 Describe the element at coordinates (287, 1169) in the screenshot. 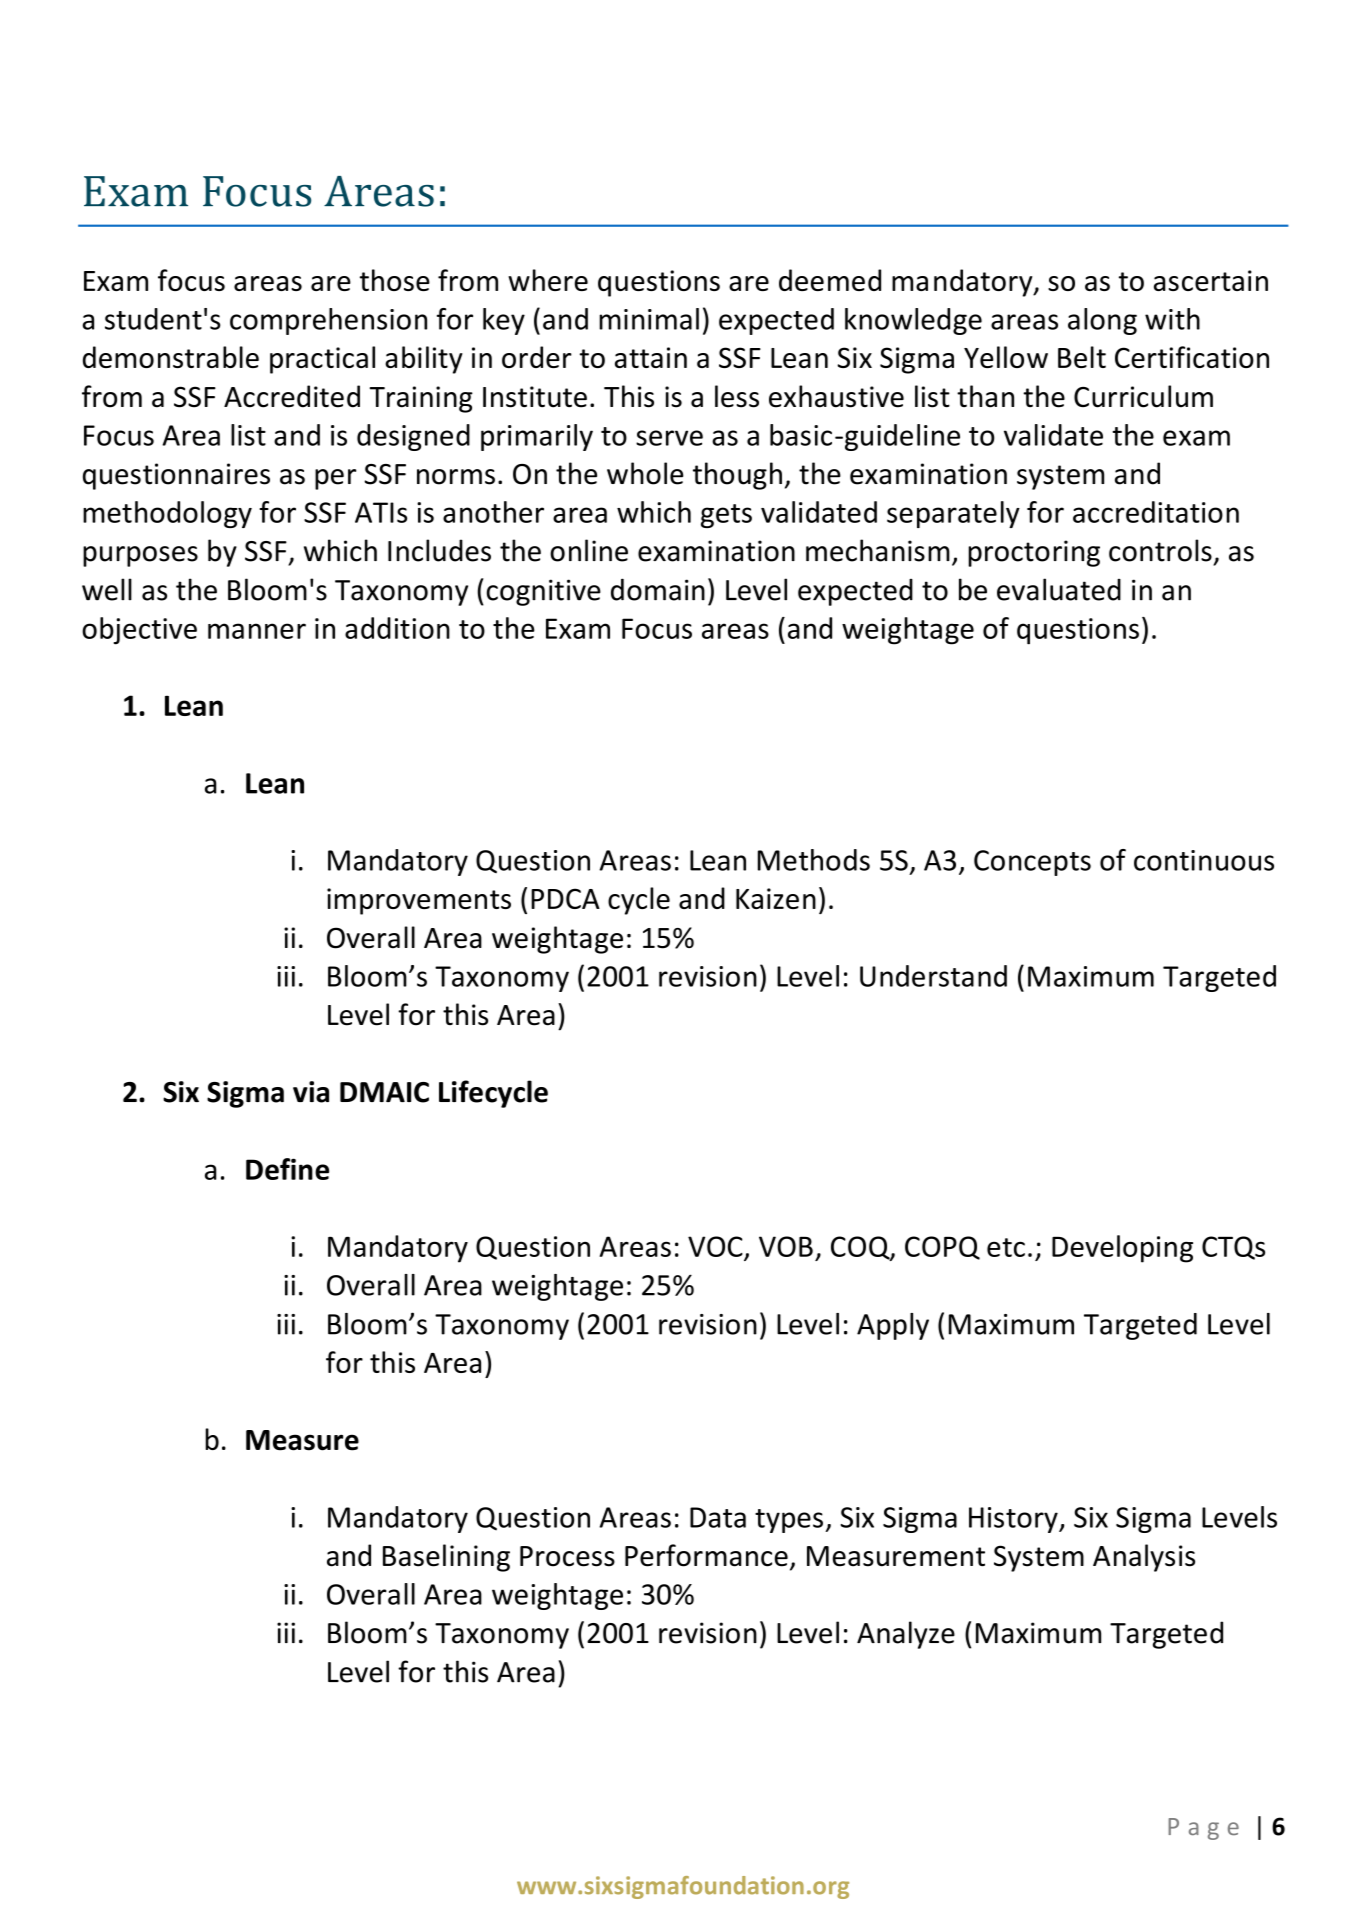

I see `Define` at that location.
